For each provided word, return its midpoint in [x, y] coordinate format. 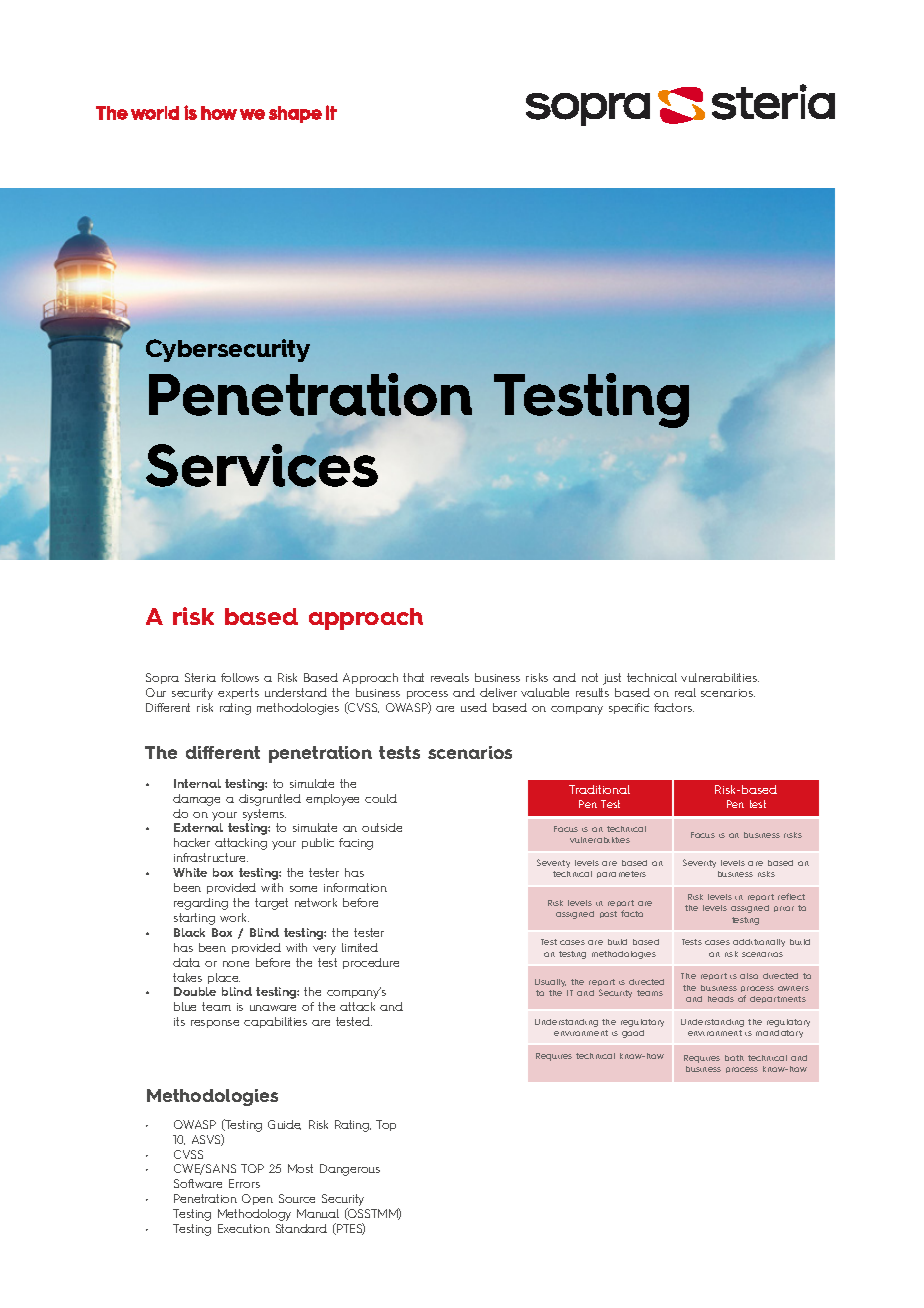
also [749, 976]
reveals [450, 677]
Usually [550, 983]
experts [238, 693]
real [685, 692]
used [474, 707]
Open [257, 1199]
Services [262, 465]
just [612, 679]
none [236, 964]
